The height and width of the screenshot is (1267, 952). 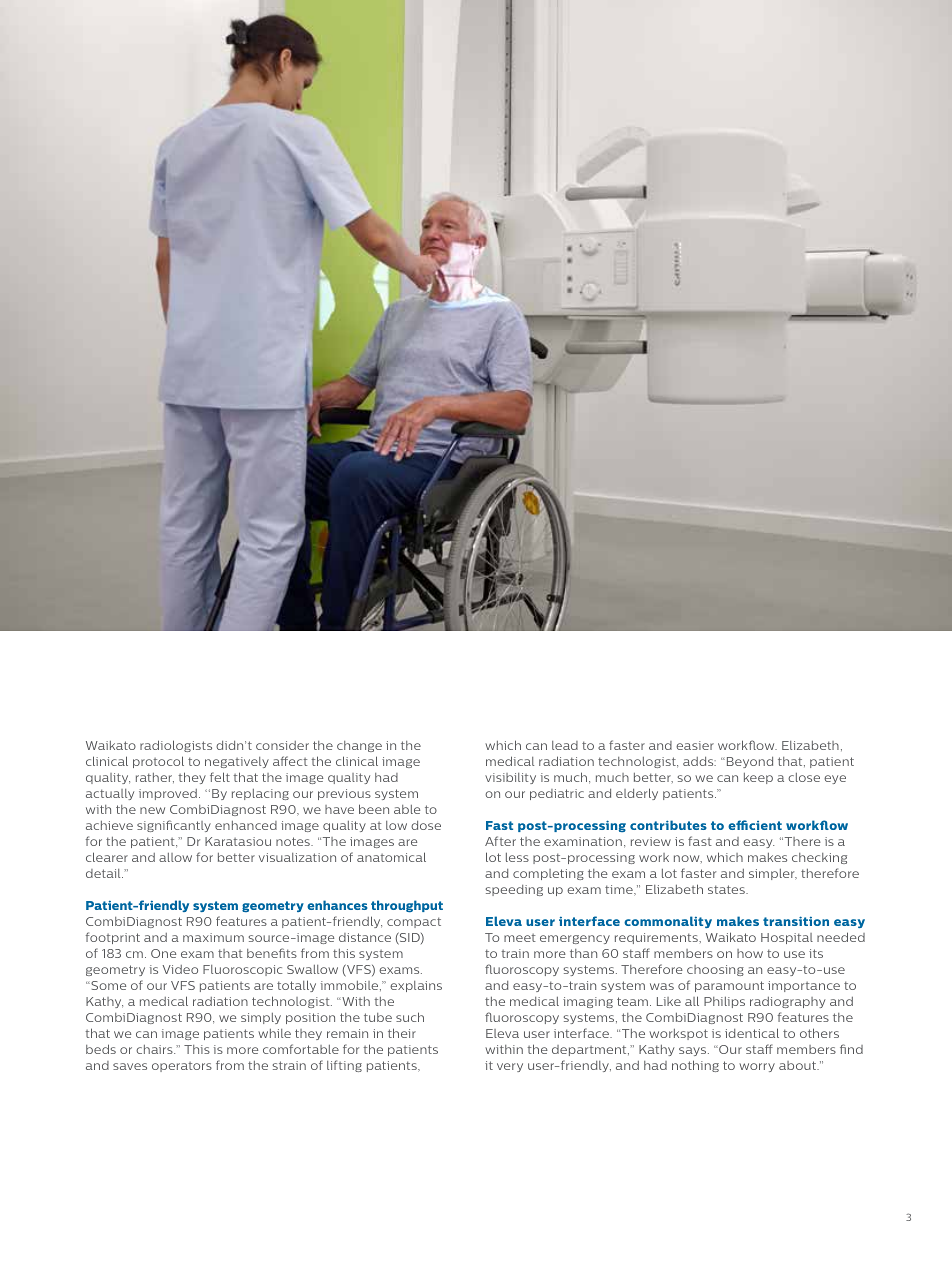 I want to click on very, so click(x=510, y=1067).
